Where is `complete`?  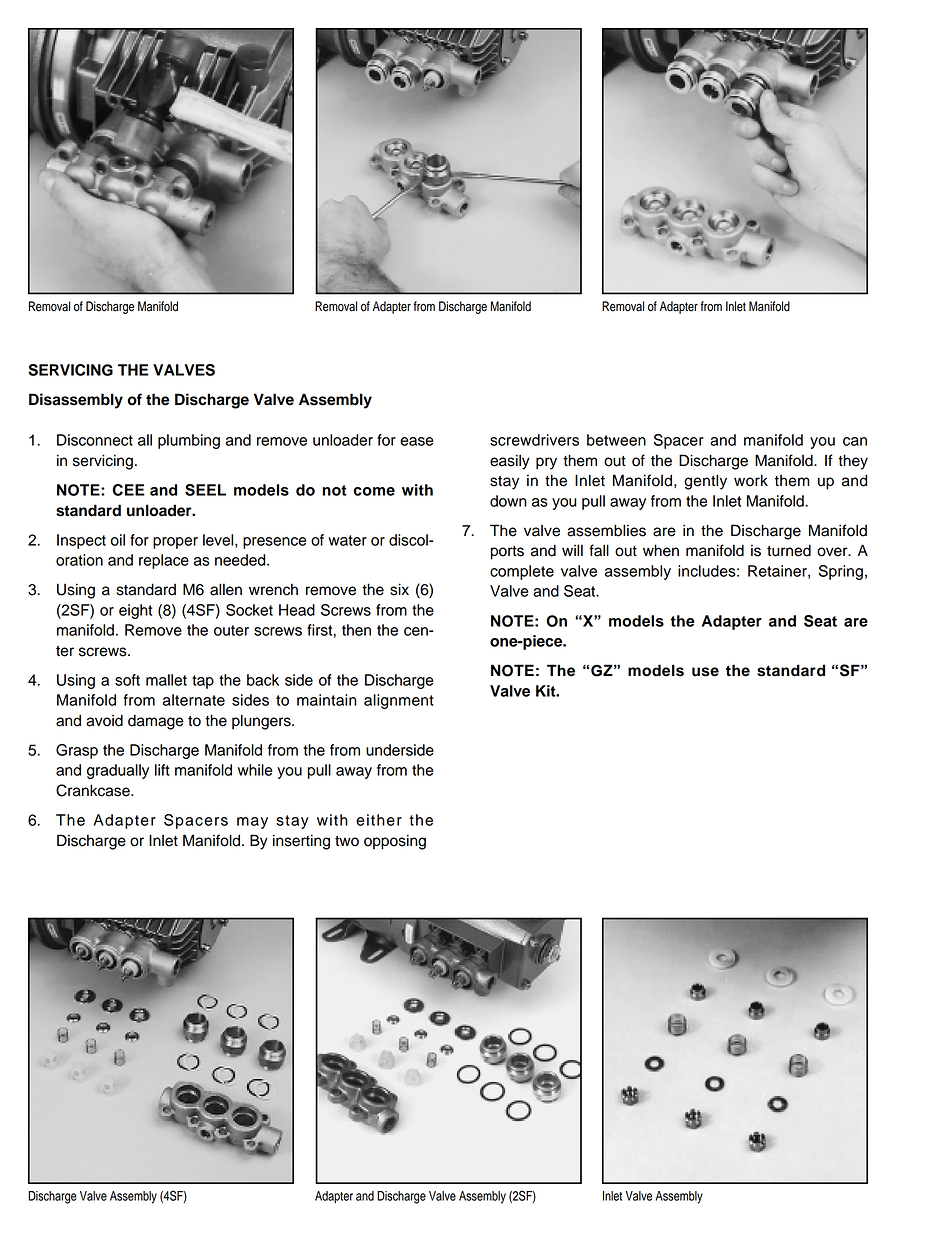
complete is located at coordinates (522, 572).
